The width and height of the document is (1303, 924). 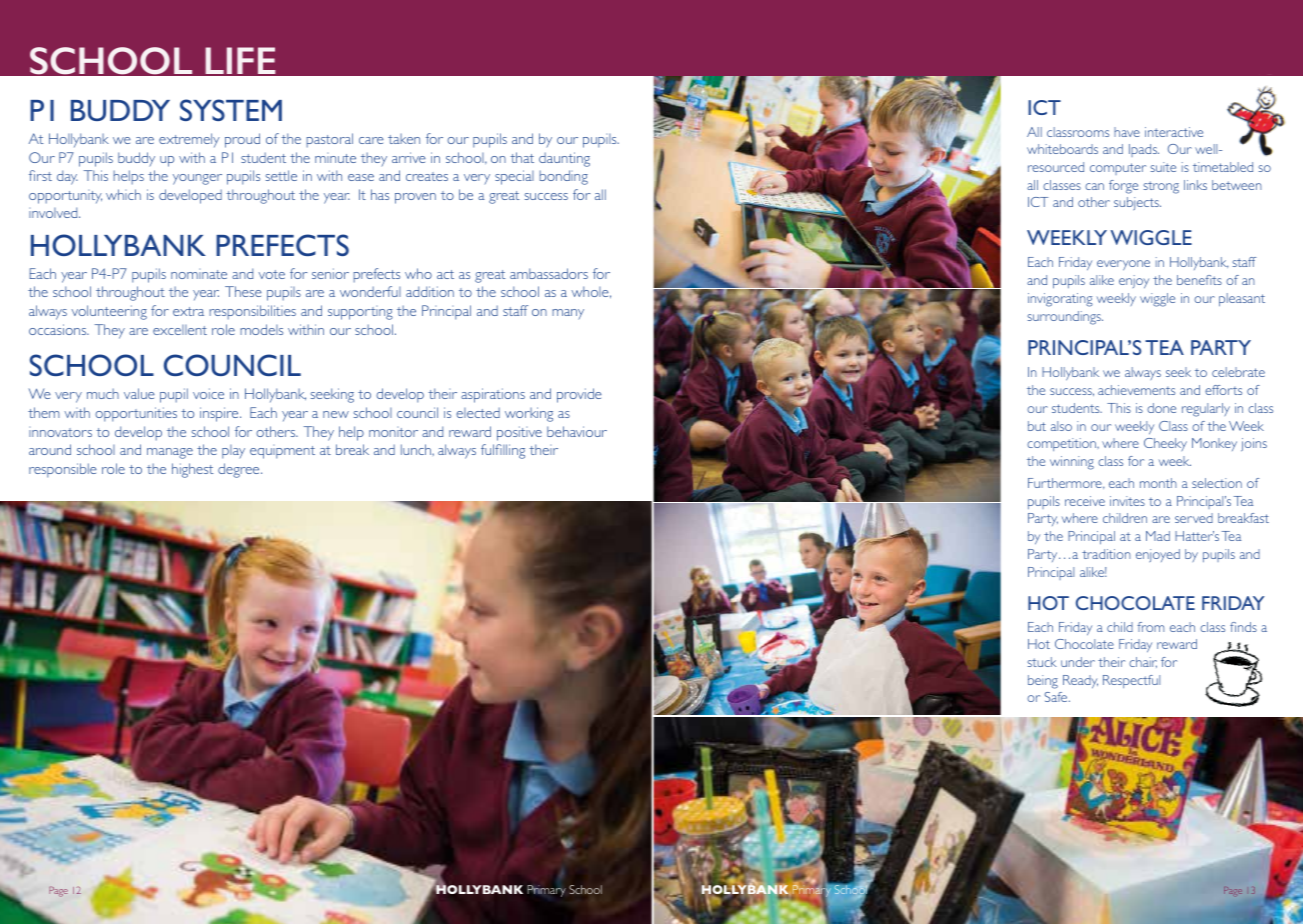 What do you see at coordinates (189, 140) in the document?
I see `extremely` at bounding box center [189, 140].
